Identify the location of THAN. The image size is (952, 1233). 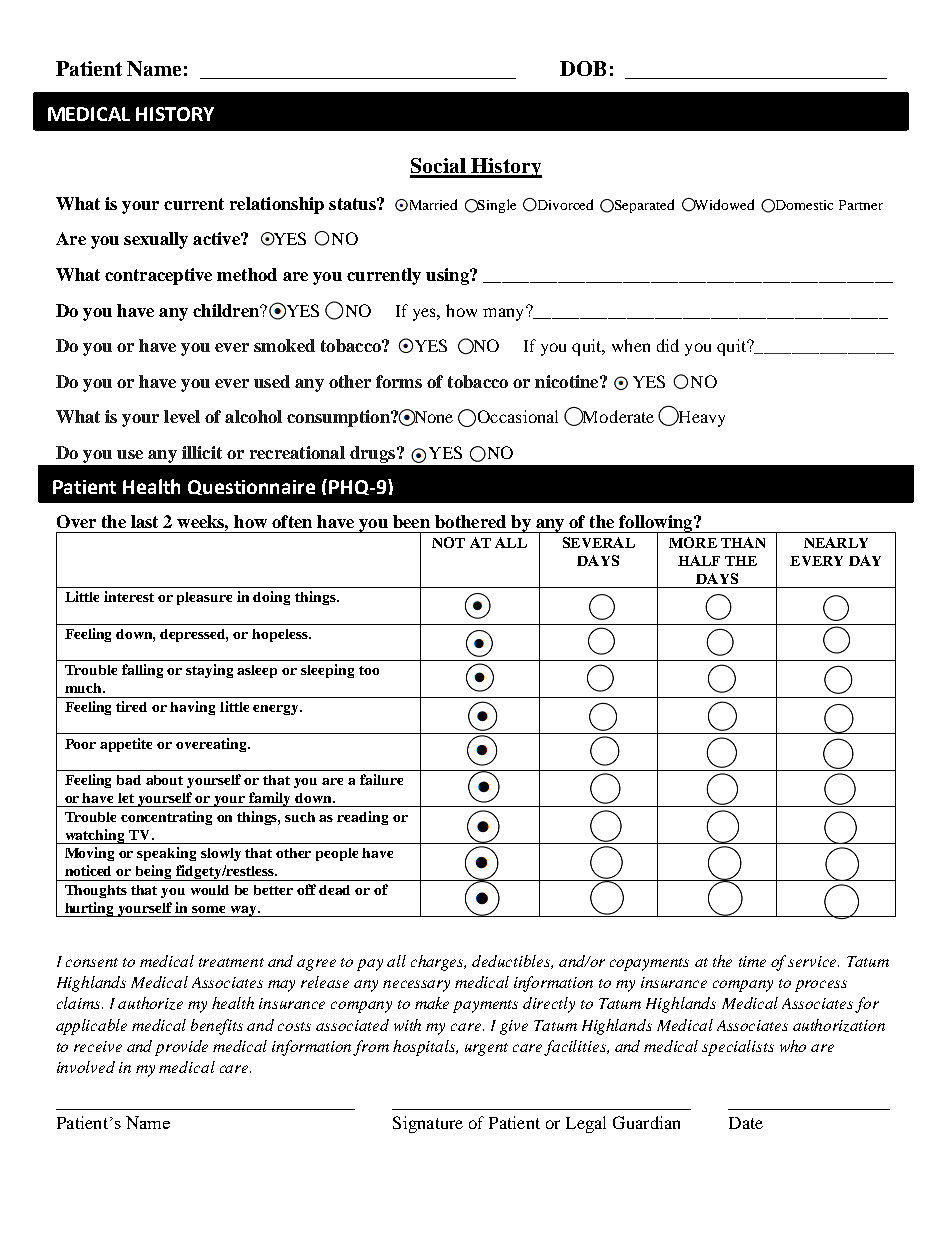
(743, 542).
